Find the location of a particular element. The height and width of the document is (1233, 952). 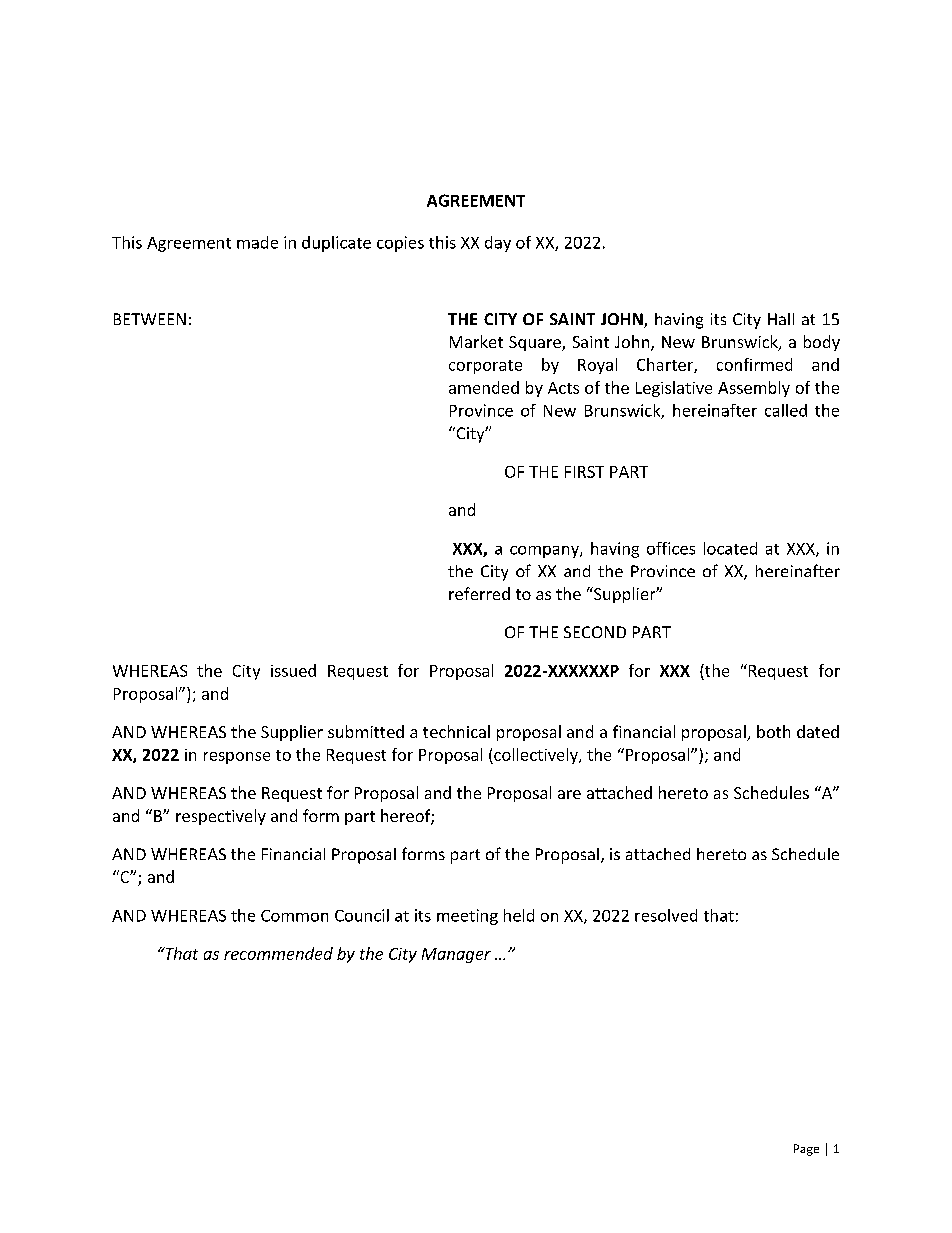

technical is located at coordinates (456, 731).
